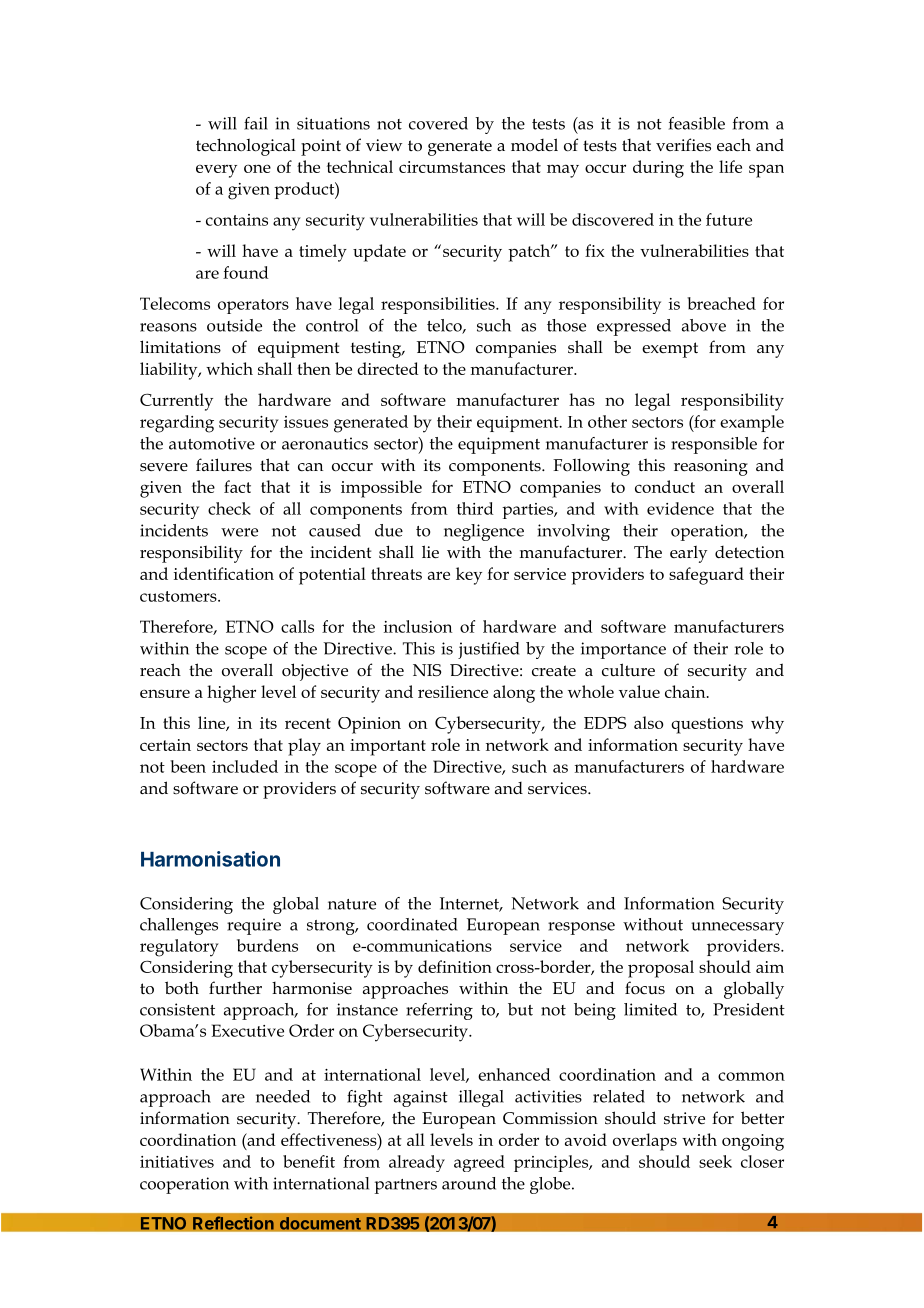  Describe the element at coordinates (488, 650) in the image. I see `justified` at that location.
